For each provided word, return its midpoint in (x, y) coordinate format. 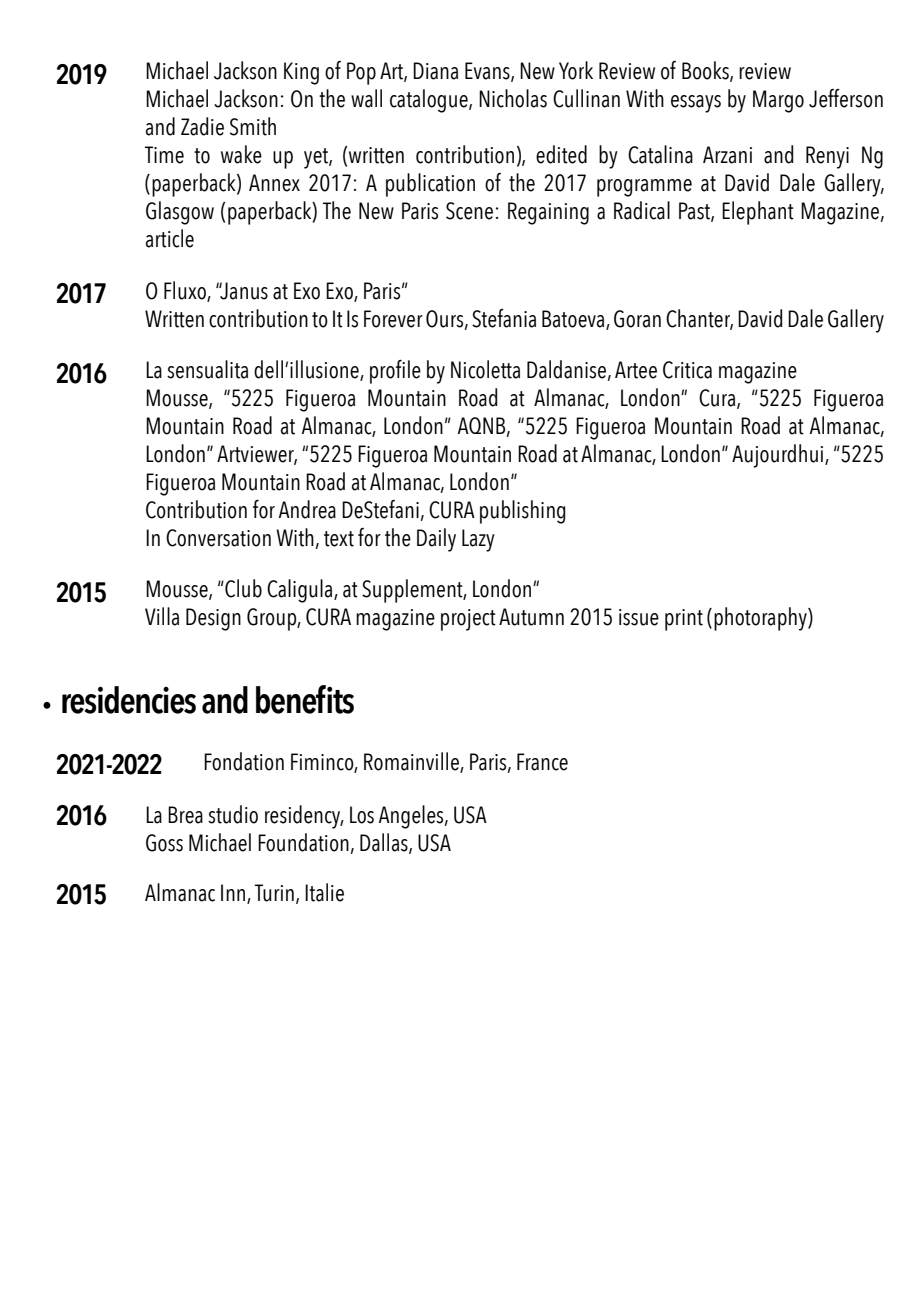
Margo (778, 101)
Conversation (218, 538)
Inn (234, 894)
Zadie (202, 126)
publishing (522, 512)
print (684, 620)
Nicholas (513, 98)
